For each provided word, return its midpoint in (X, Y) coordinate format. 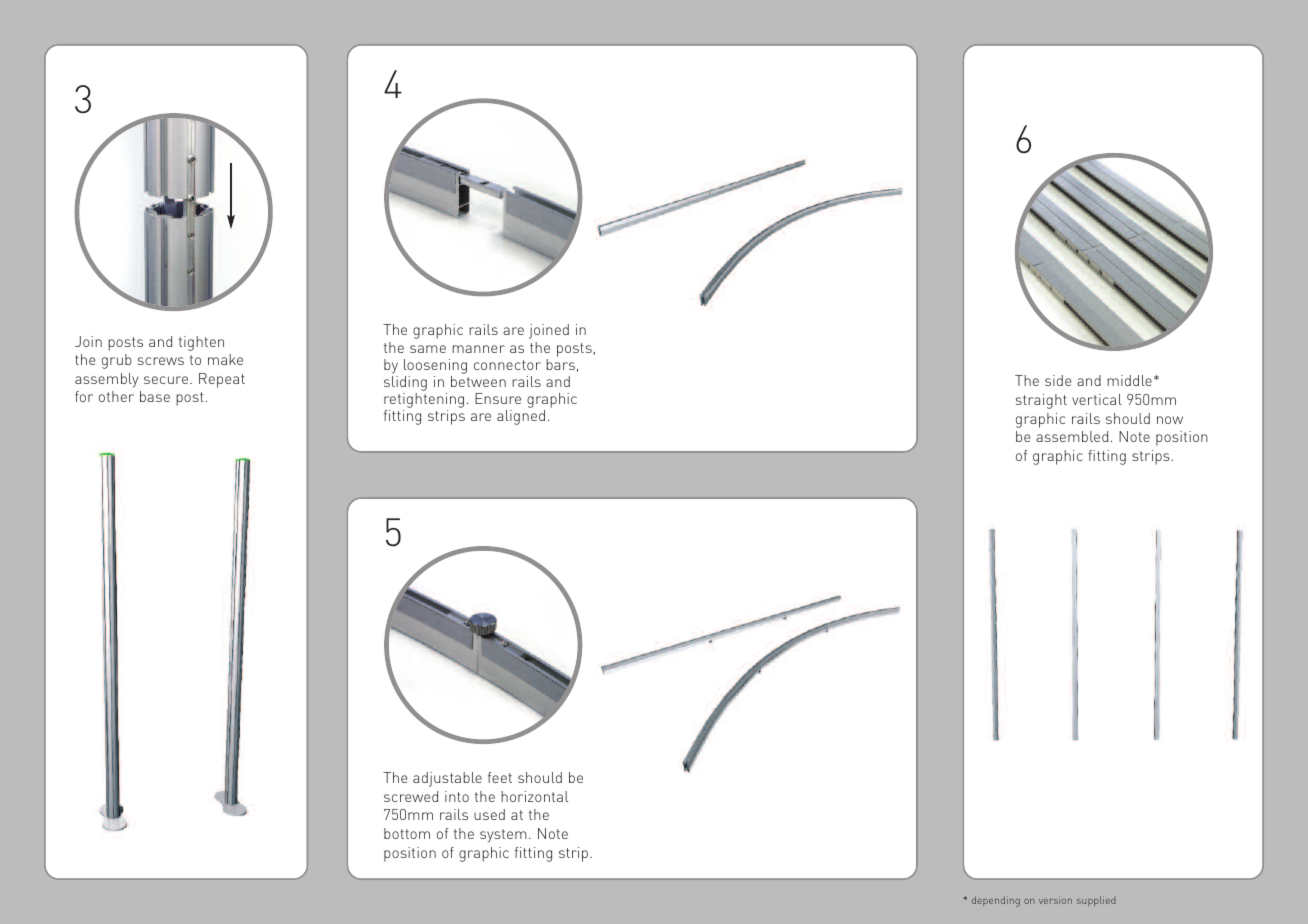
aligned (521, 417)
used (489, 814)
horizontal (534, 796)
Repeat (222, 380)
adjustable (447, 779)
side (1058, 380)
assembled (1072, 436)
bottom (407, 833)
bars (560, 364)
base (155, 396)
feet (500, 777)
